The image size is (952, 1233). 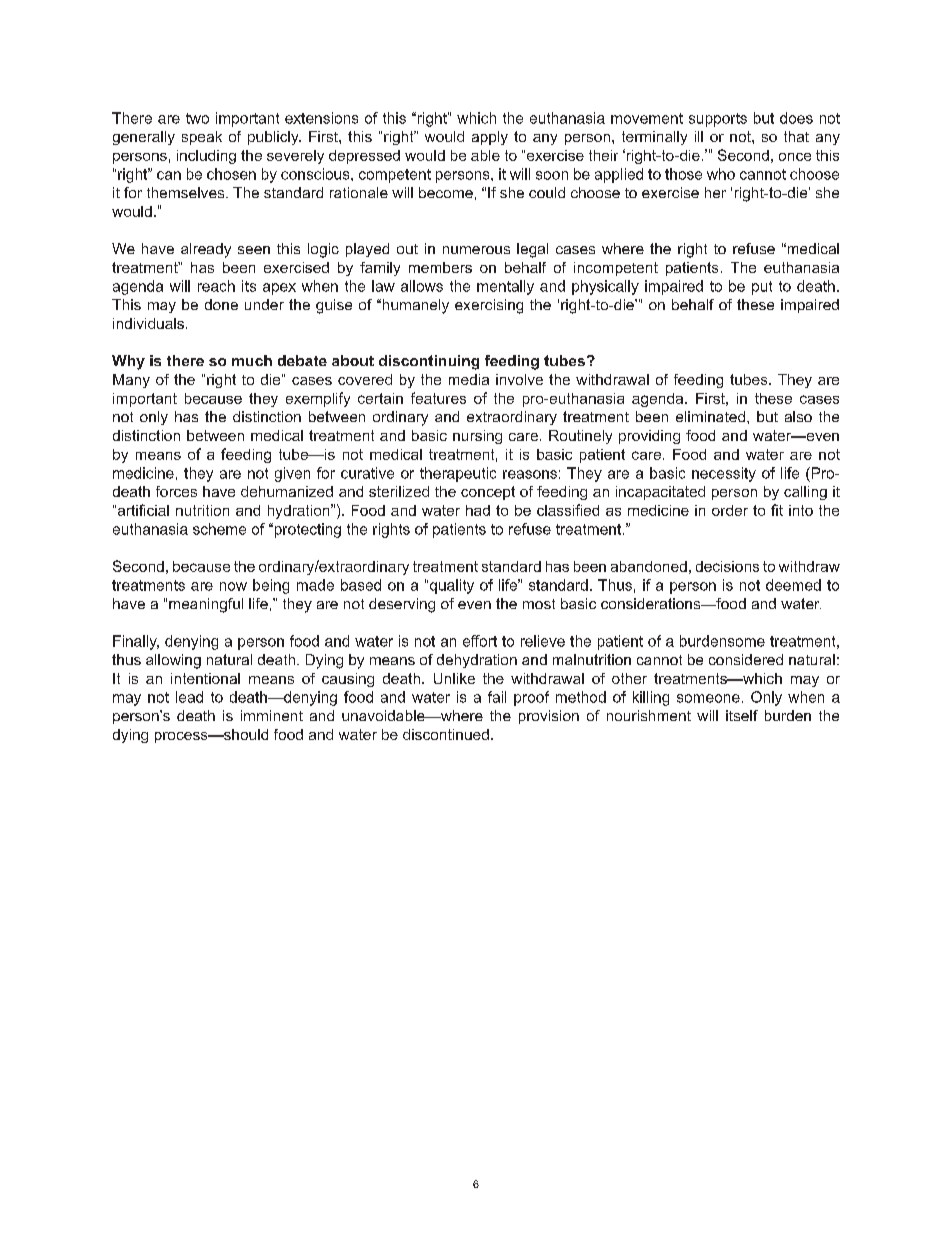 I want to click on put, so click(x=762, y=288).
